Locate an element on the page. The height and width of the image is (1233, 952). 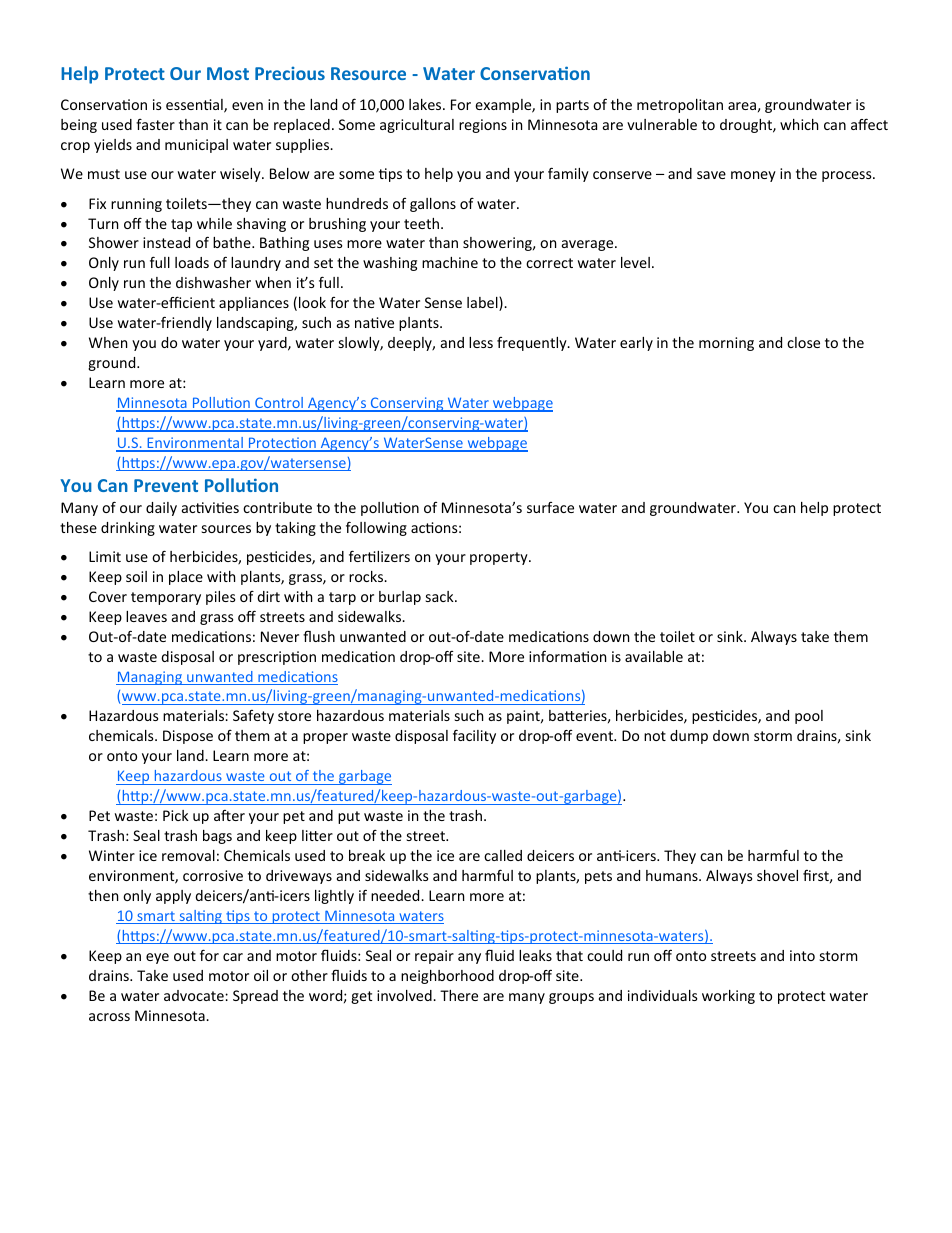
close is located at coordinates (803, 342).
